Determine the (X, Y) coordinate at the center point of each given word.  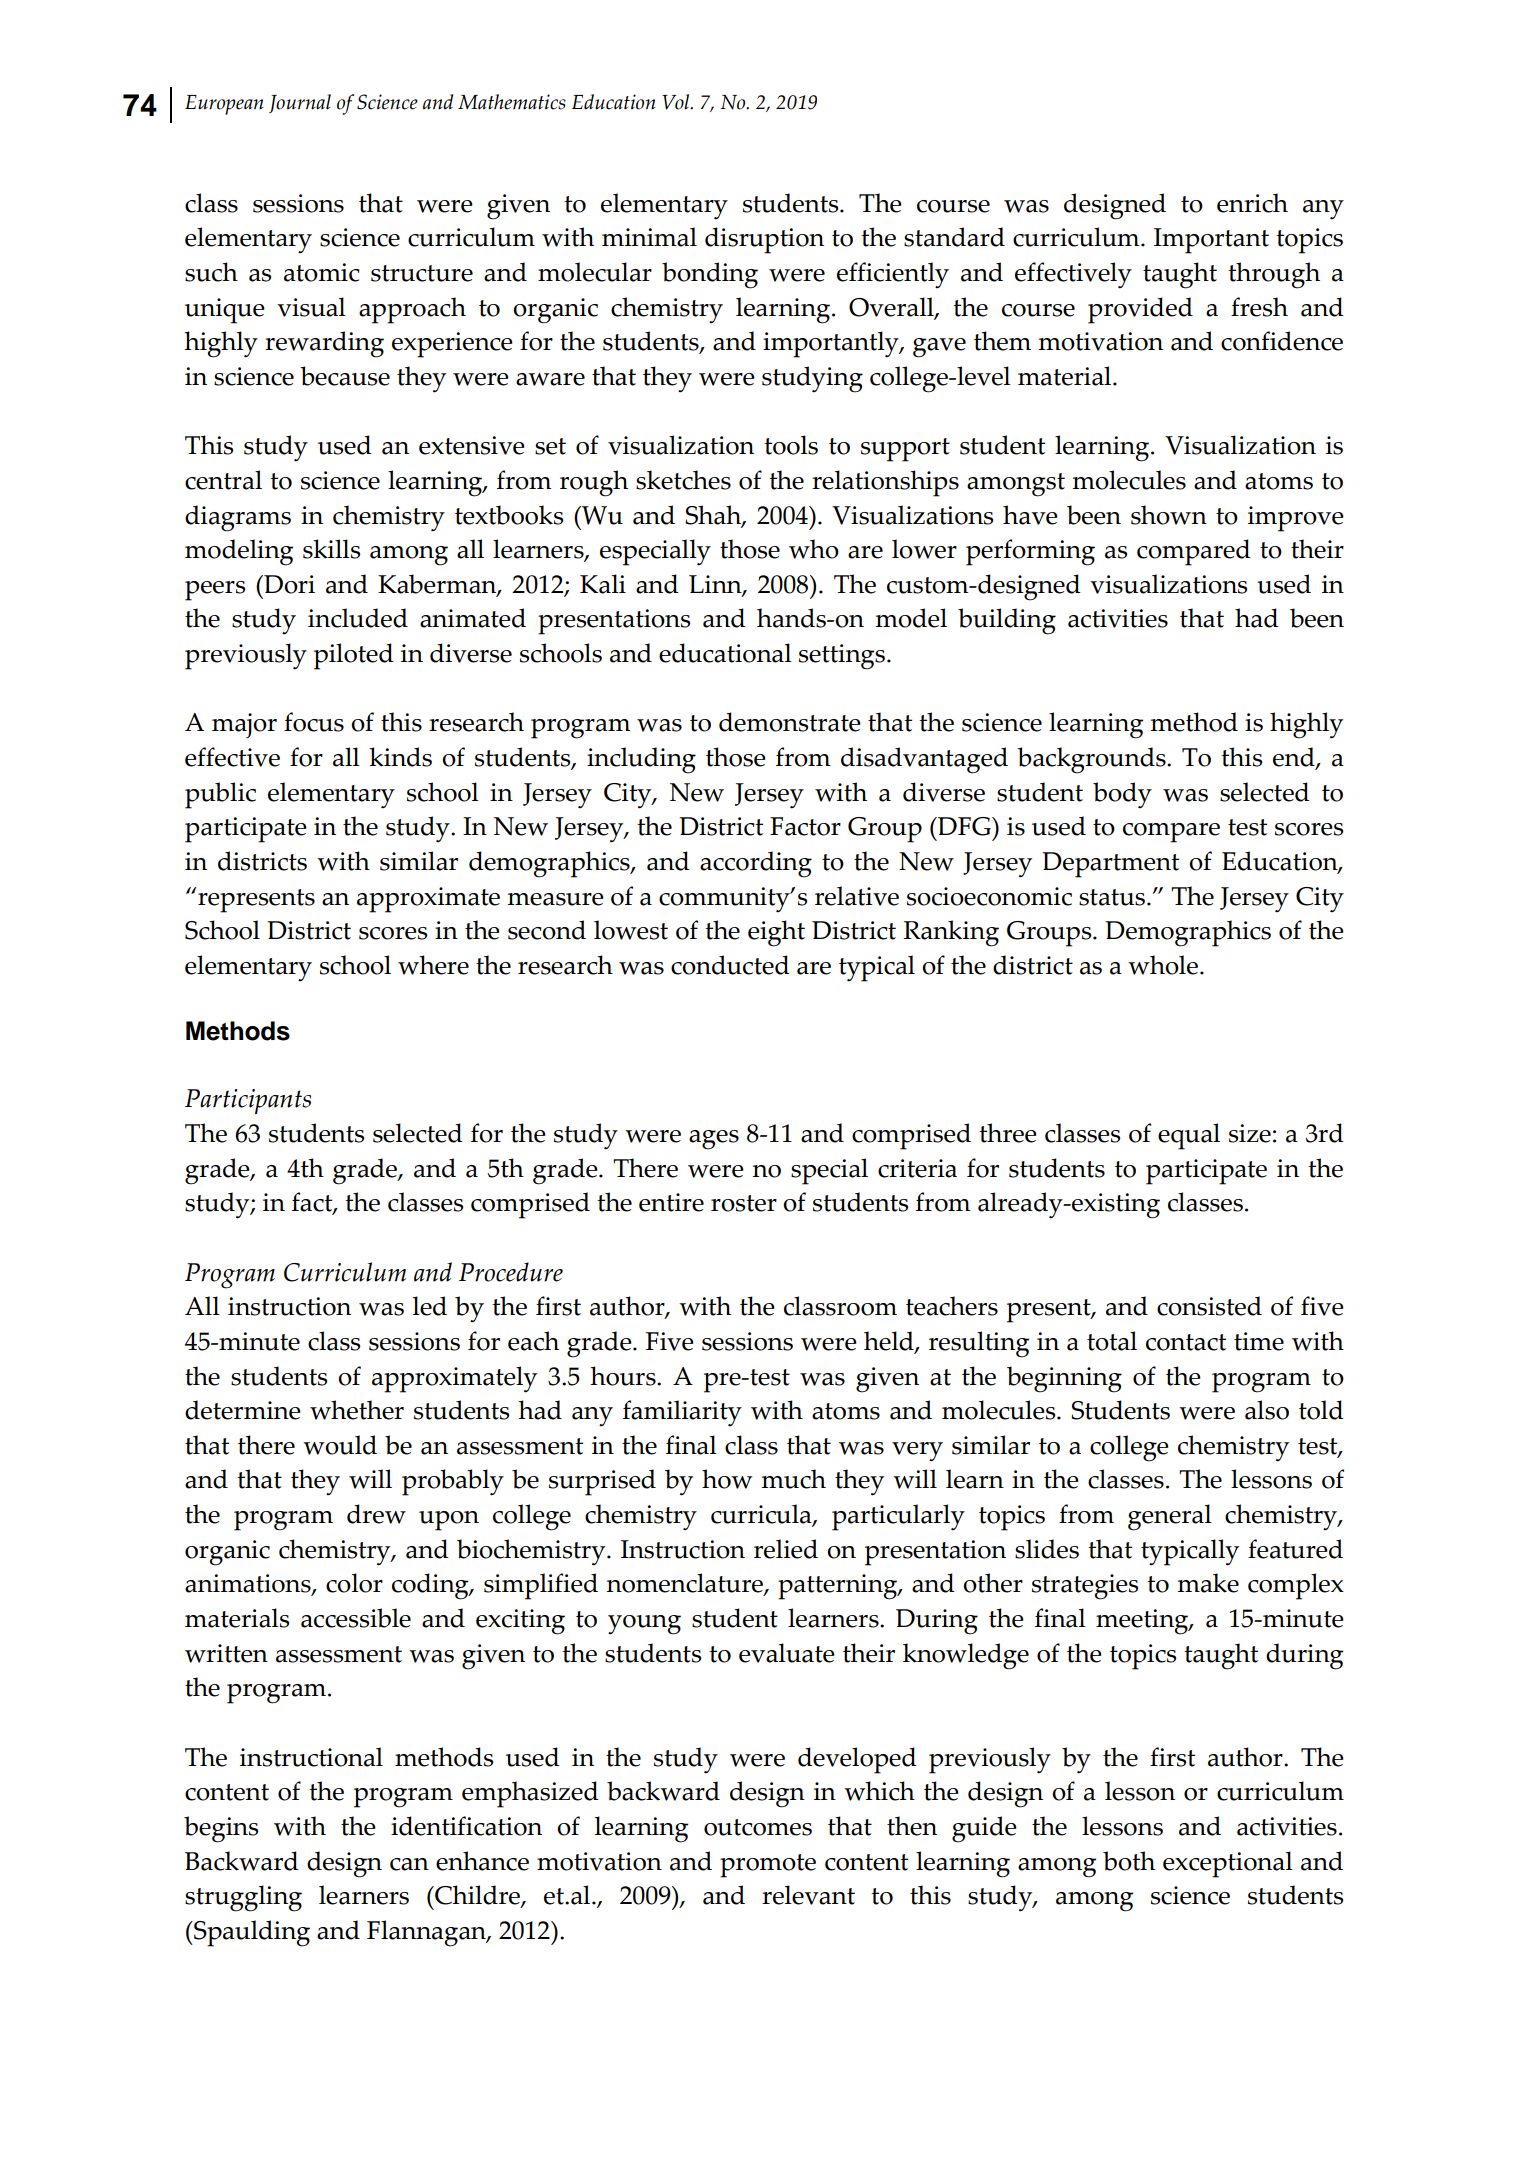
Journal (300, 103)
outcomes (758, 1827)
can (409, 1864)
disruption (764, 240)
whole (1163, 965)
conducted (730, 965)
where (433, 965)
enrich (1252, 203)
